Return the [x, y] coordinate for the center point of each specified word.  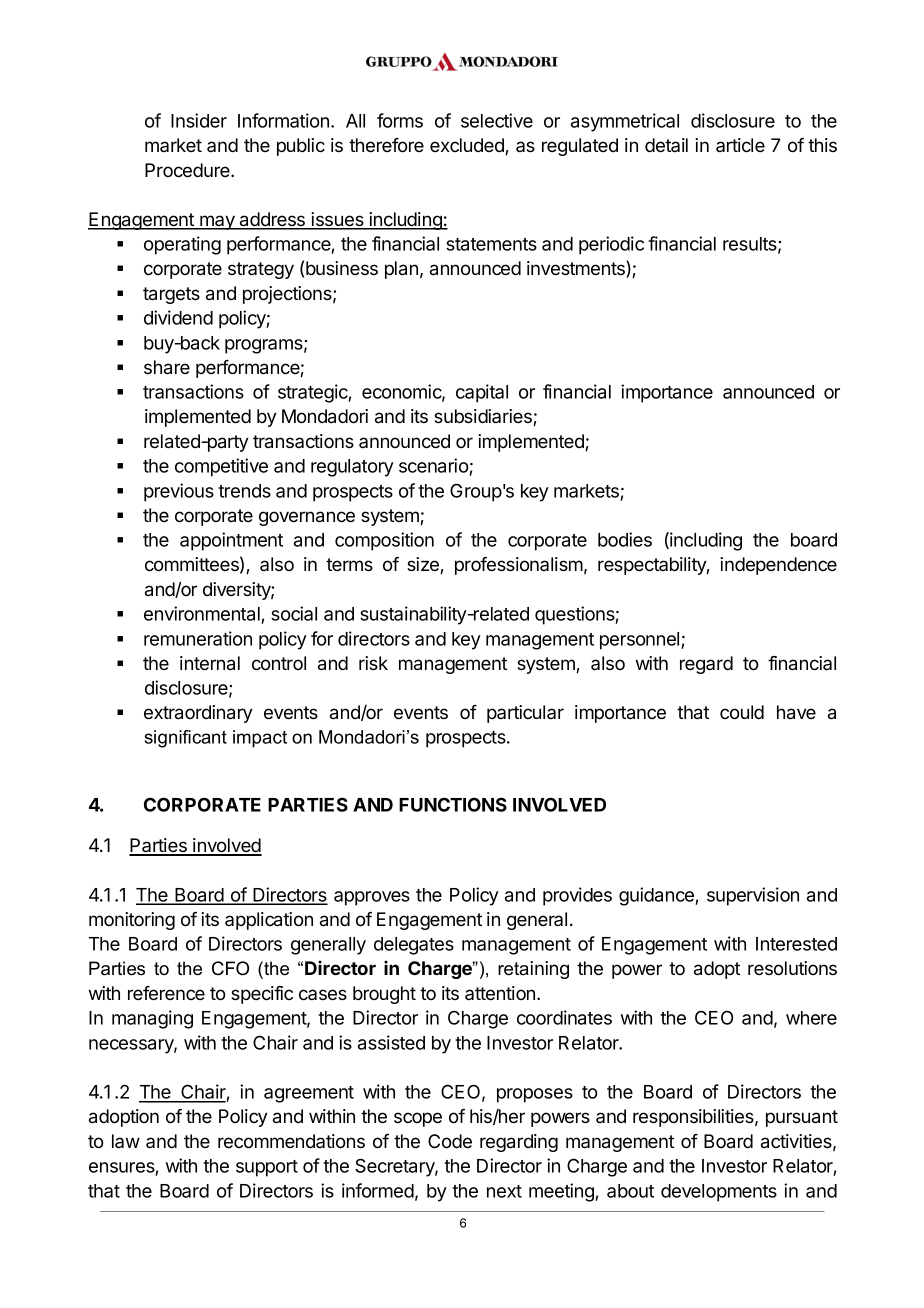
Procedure [188, 170]
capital [482, 393]
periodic [611, 245]
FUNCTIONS [453, 804]
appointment [231, 541]
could [742, 712]
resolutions [792, 968]
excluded [468, 146]
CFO [230, 968]
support [267, 1168]
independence [778, 566]
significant [186, 739]
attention [501, 993]
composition [384, 541]
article [740, 145]
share [167, 367]
